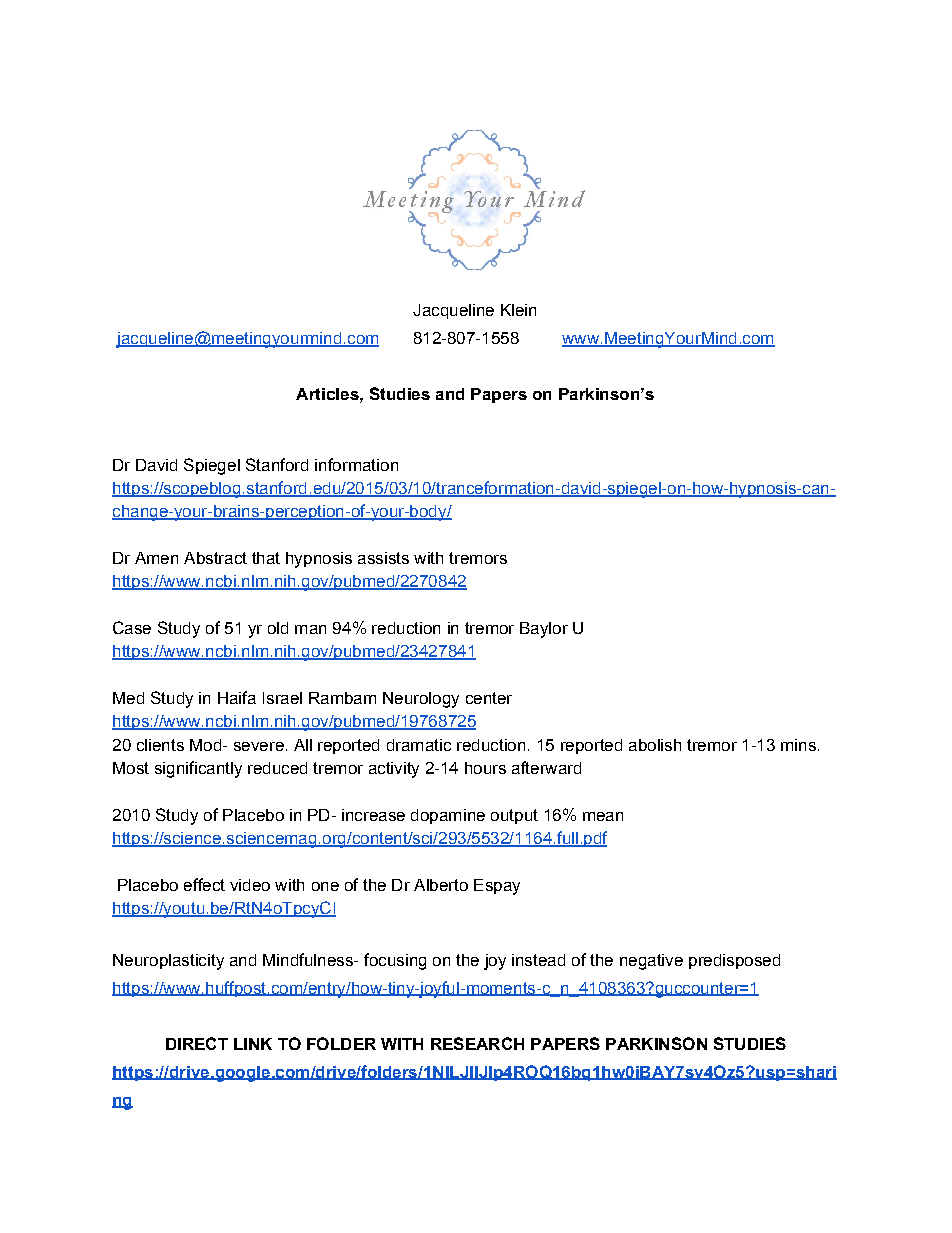 Image resolution: width=952 pixels, height=1233 pixels. What do you see at coordinates (198, 769) in the screenshot?
I see `significantly` at bounding box center [198, 769].
